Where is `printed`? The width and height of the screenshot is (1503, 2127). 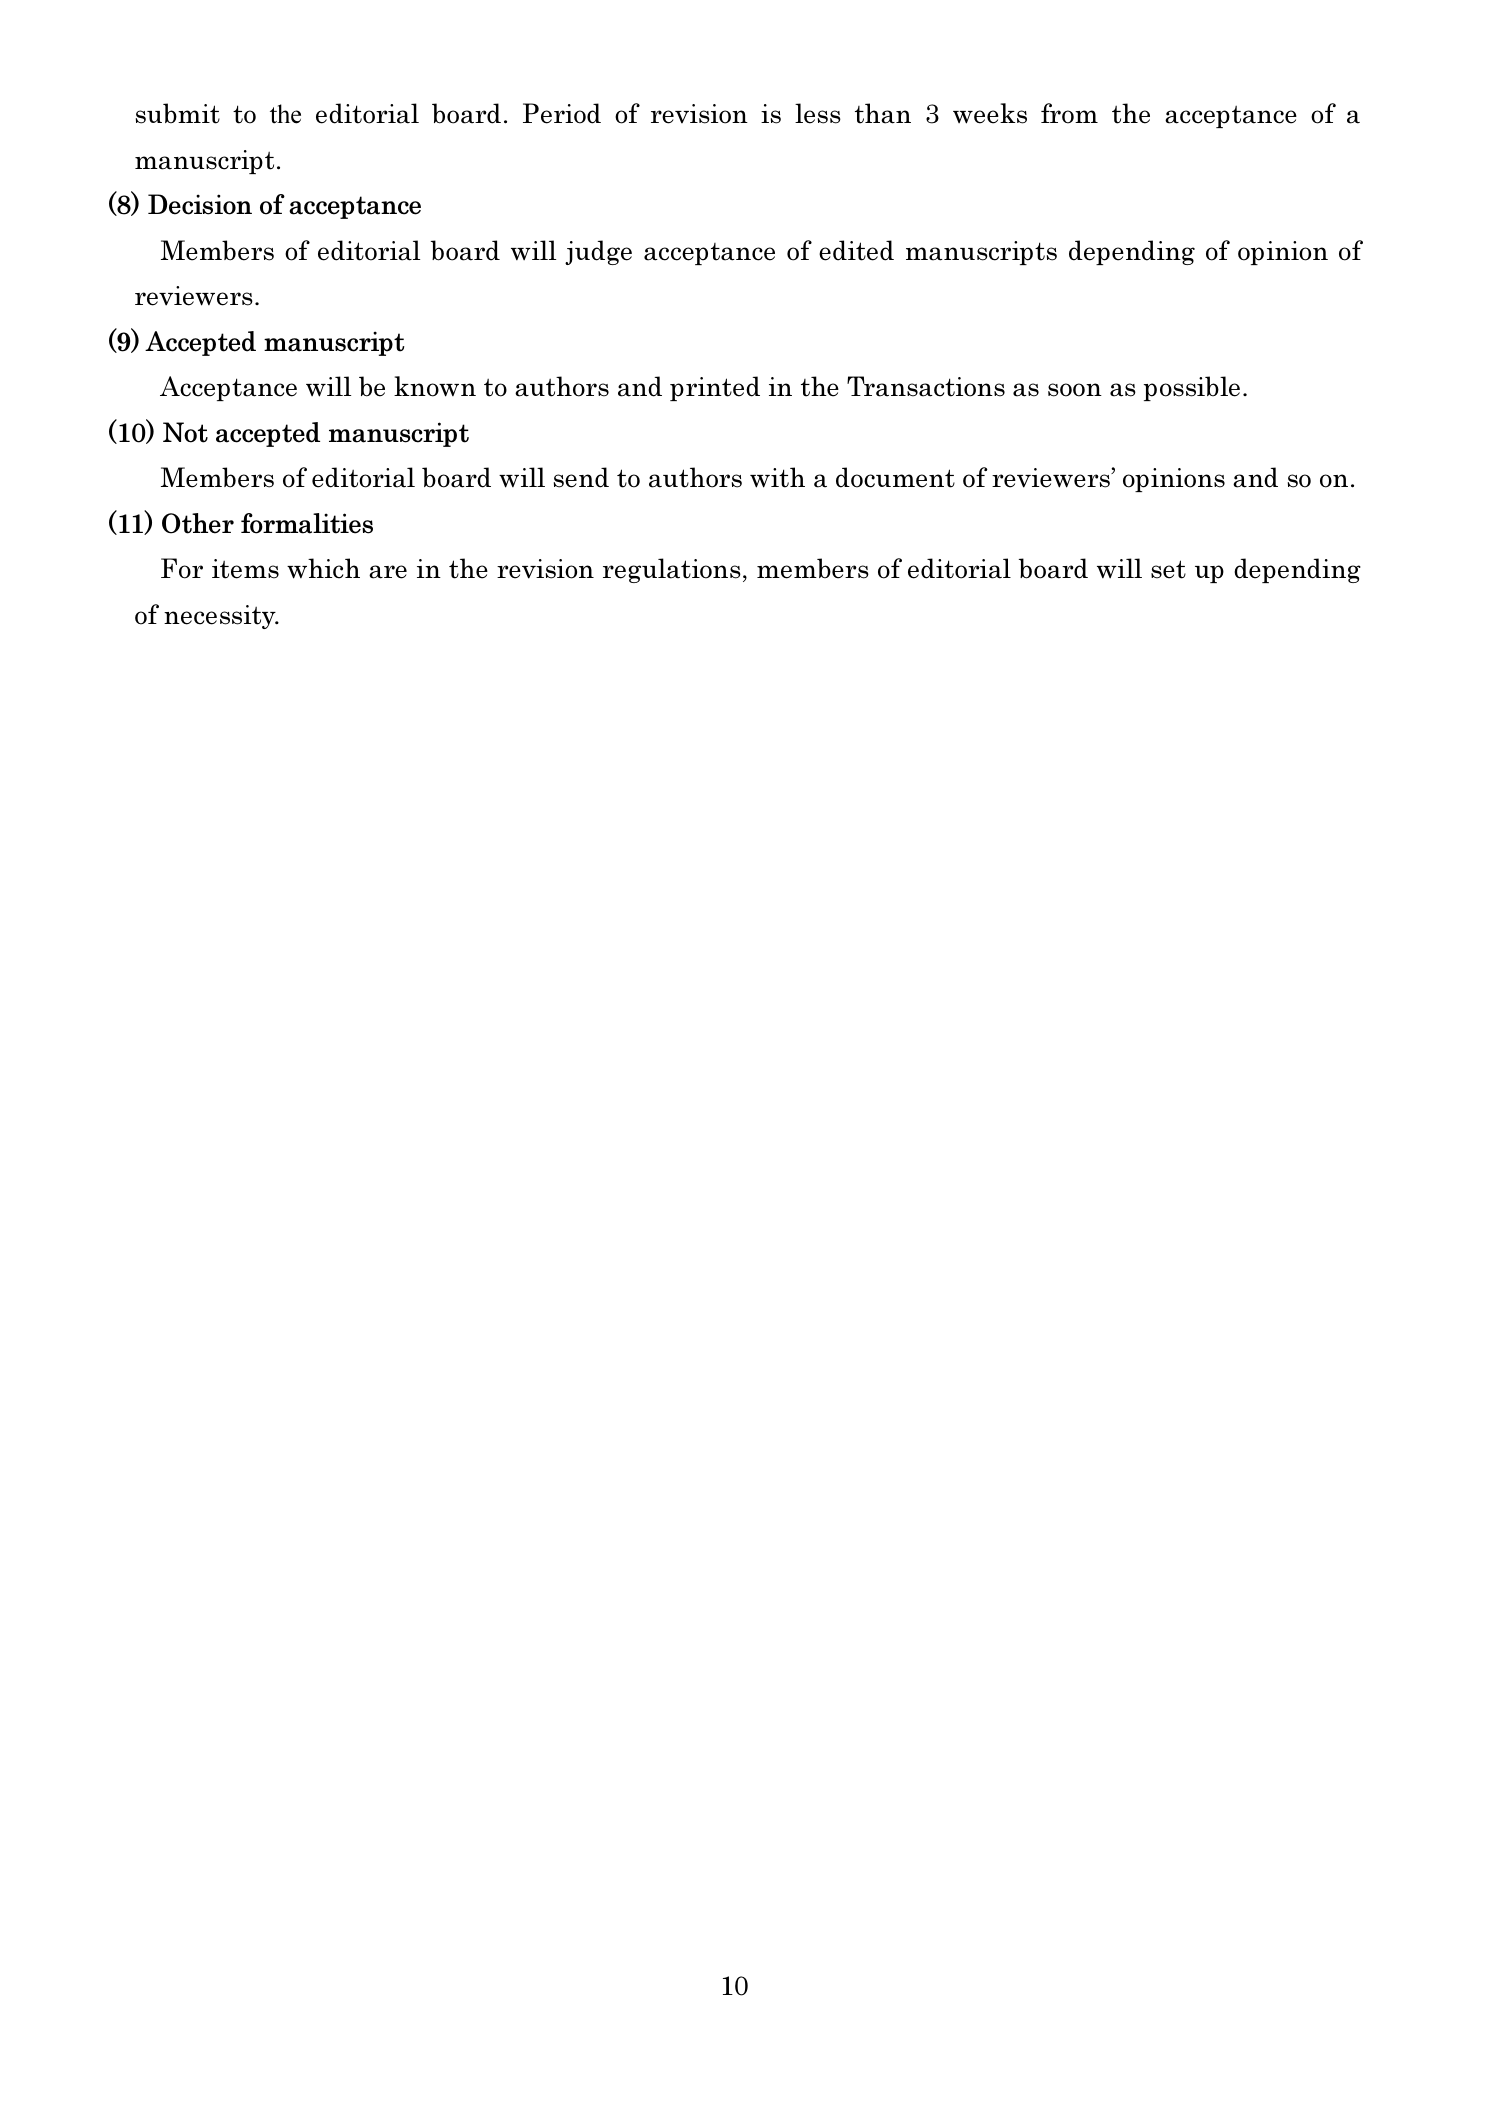
printed is located at coordinates (715, 388).
